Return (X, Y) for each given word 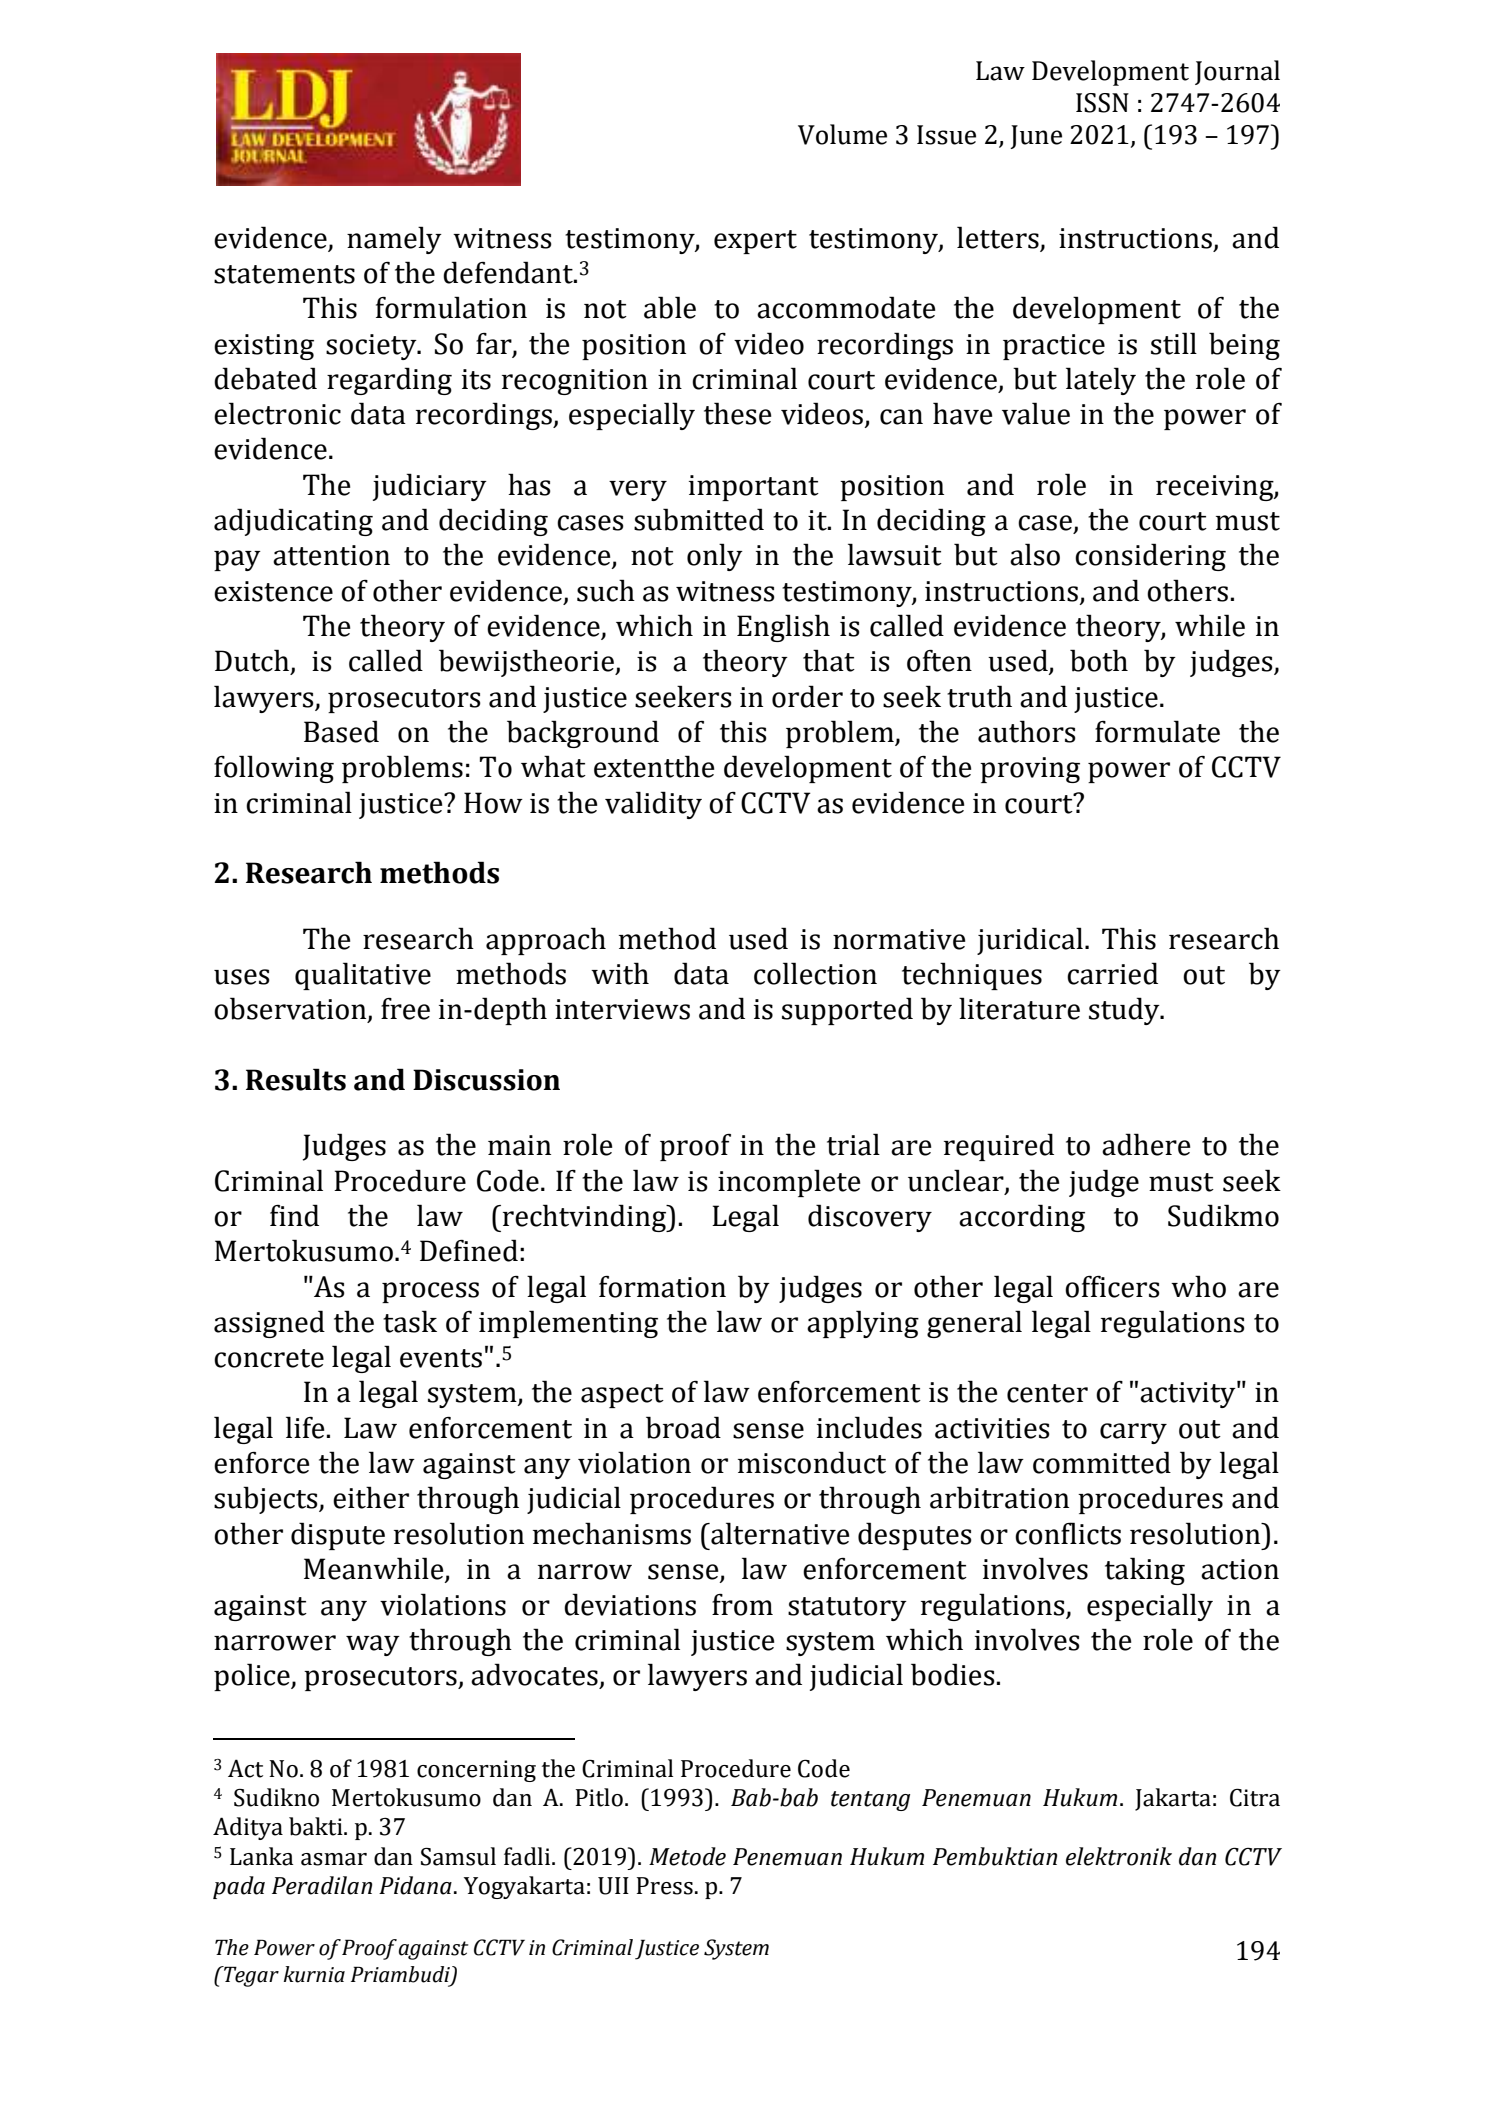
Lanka (261, 1856)
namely (394, 240)
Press (665, 1886)
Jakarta (1173, 1799)
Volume (842, 134)
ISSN (1102, 103)
